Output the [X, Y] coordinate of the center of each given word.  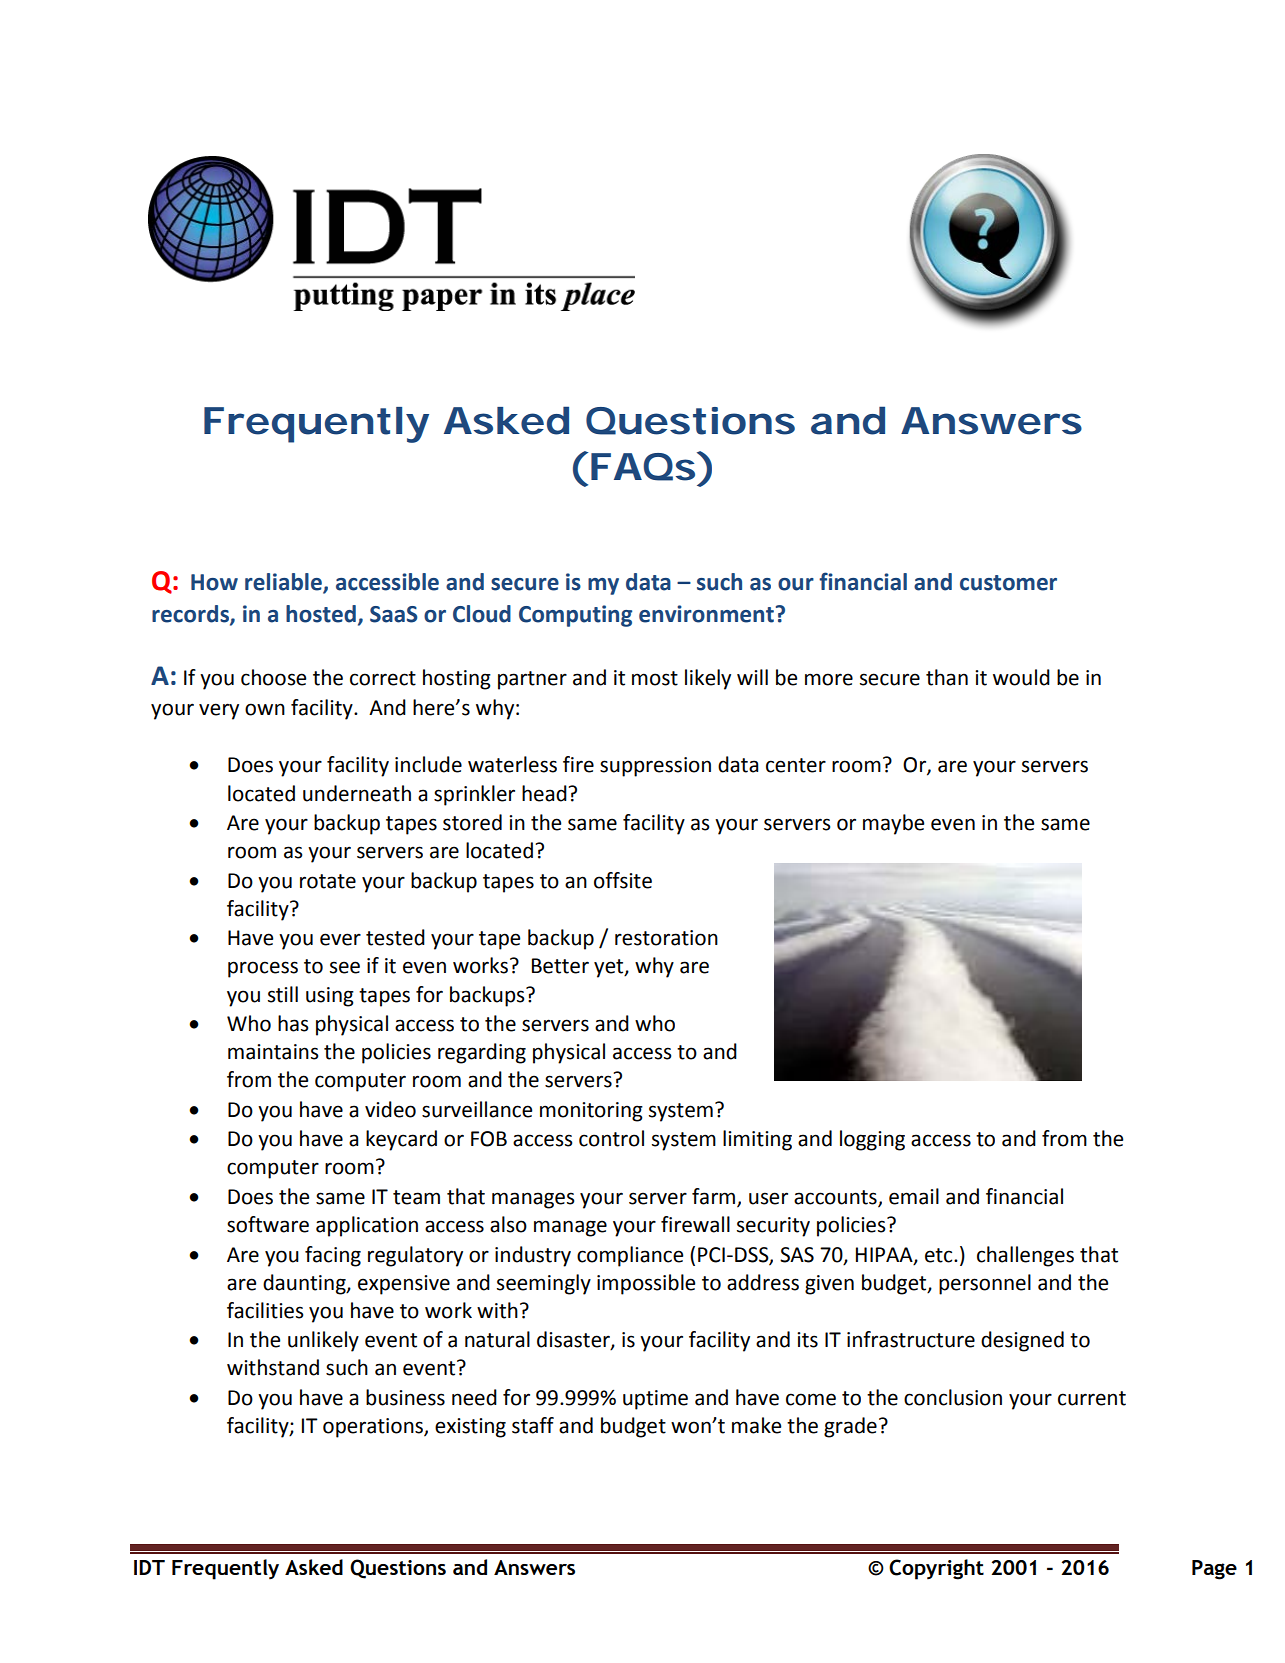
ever [340, 939]
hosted [321, 614]
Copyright [936, 1569]
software [268, 1224]
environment [706, 614]
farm [715, 1197]
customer [1008, 583]
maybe [893, 824]
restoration [666, 938]
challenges [1025, 1256]
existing [470, 1428]
